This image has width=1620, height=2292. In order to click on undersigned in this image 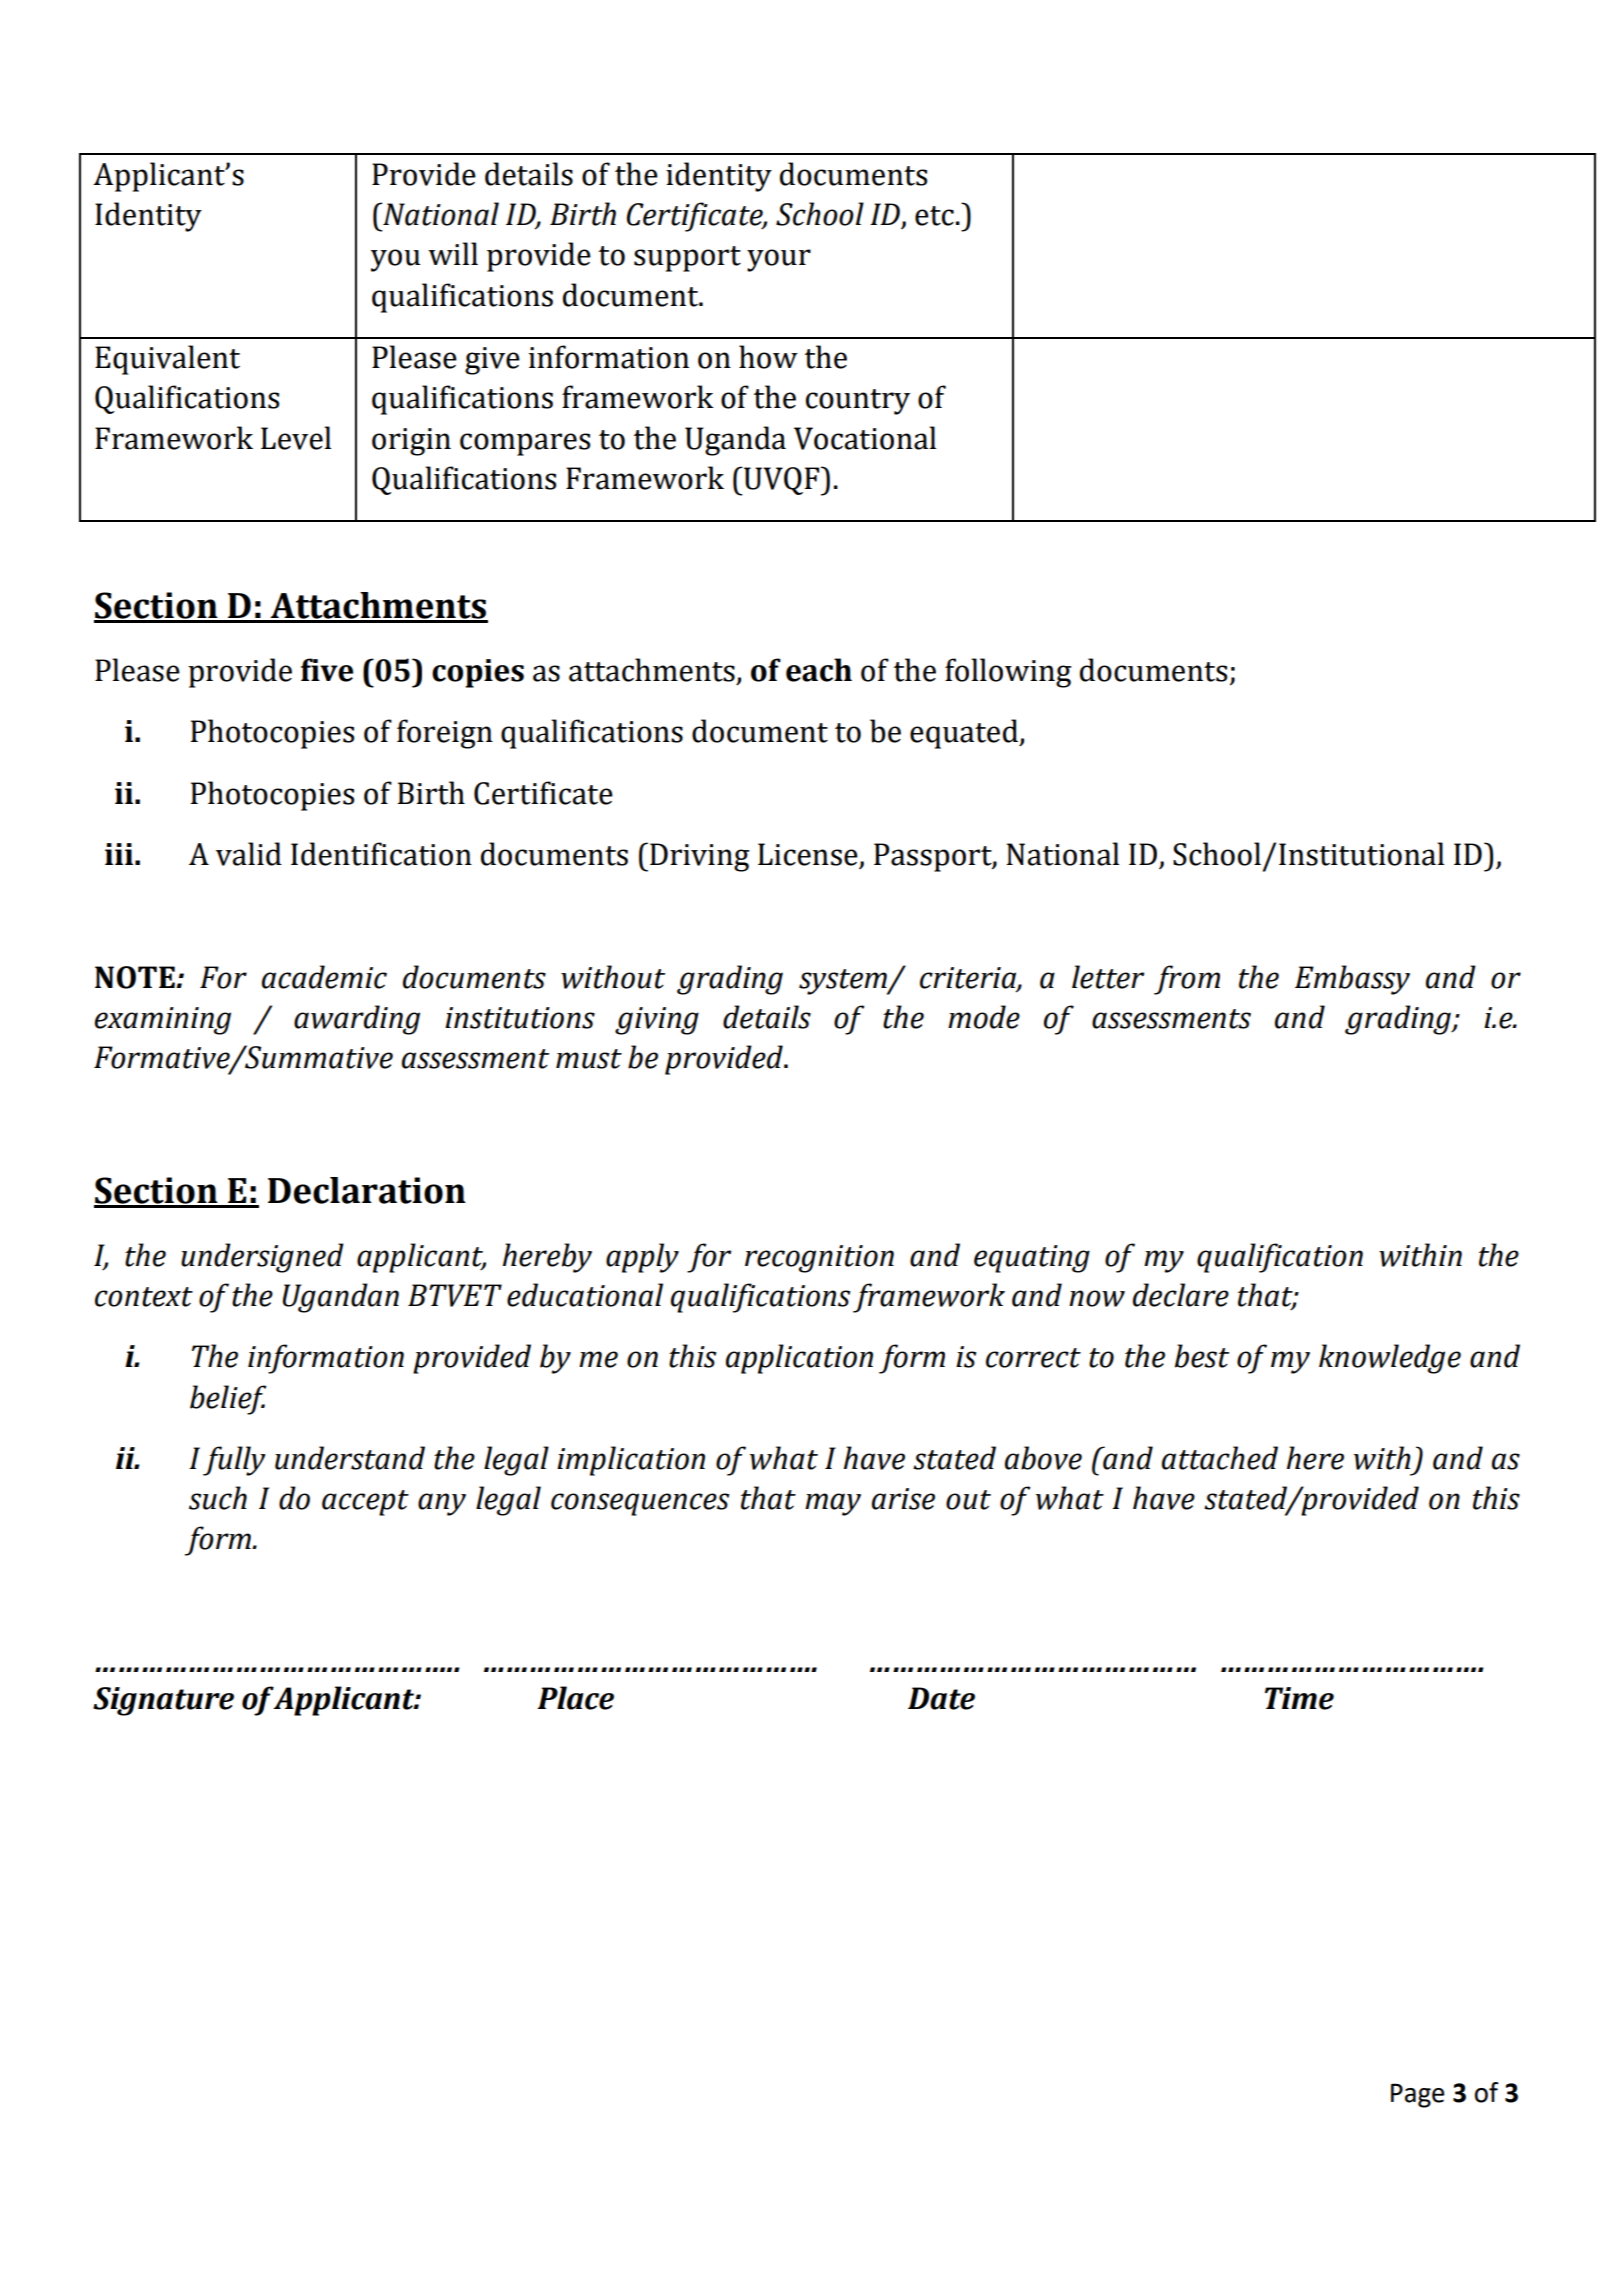, I will do `click(262, 1258)`.
